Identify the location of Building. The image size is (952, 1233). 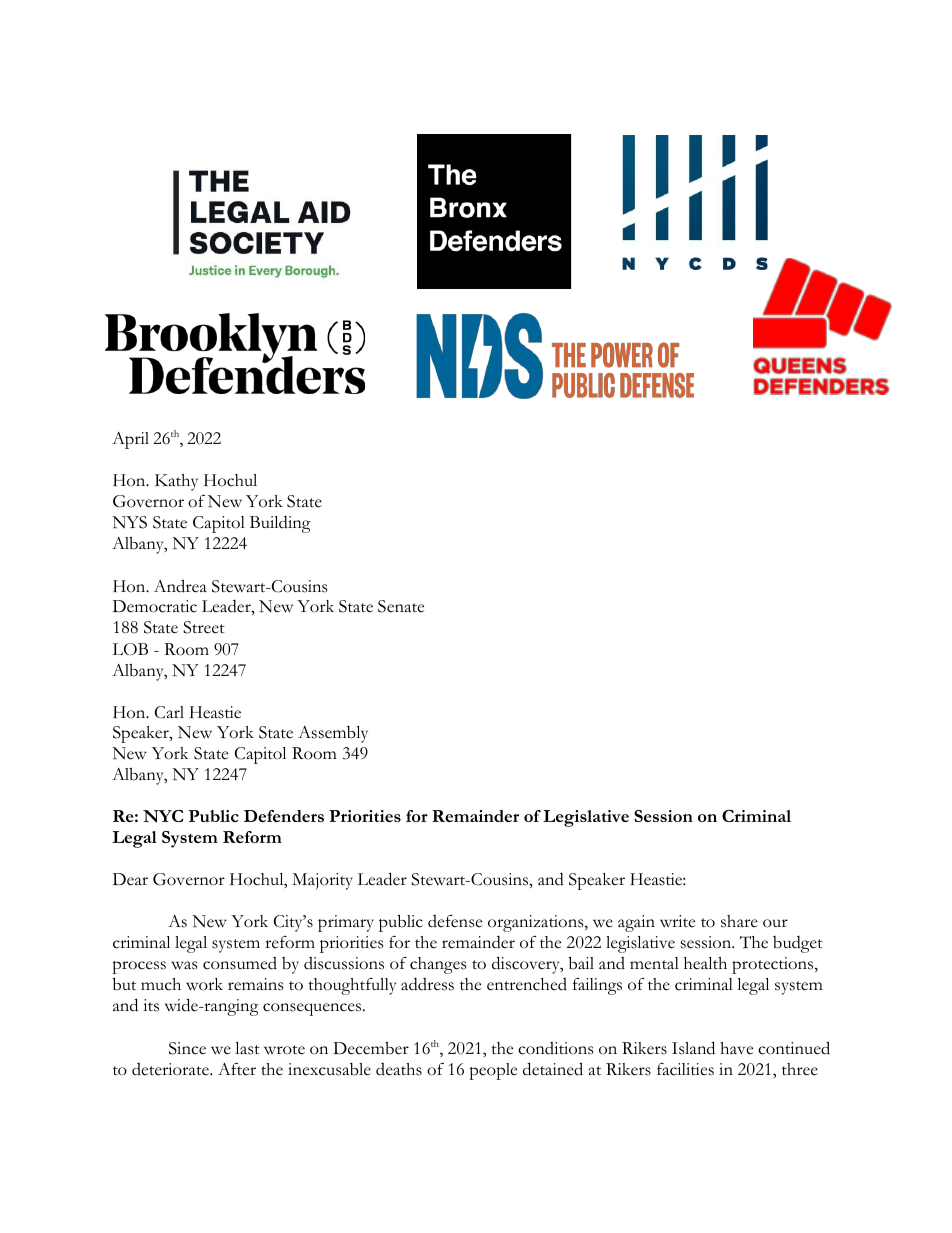
(280, 524).
